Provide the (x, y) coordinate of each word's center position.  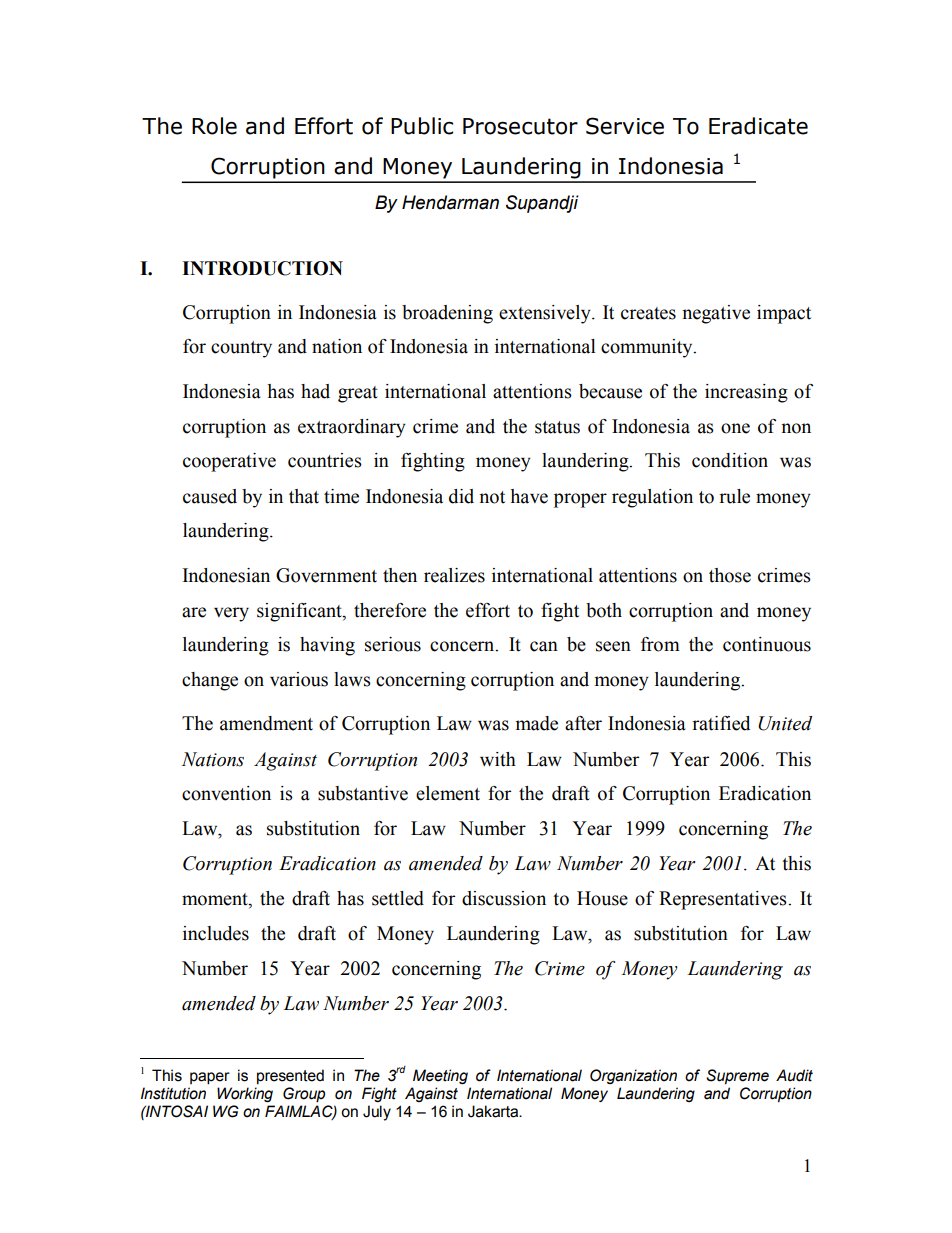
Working (245, 1094)
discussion (504, 898)
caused (210, 496)
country (241, 349)
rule (734, 496)
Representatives (724, 900)
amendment (266, 723)
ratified (721, 723)
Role (214, 126)
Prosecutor (520, 126)
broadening (447, 314)
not (492, 497)
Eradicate (758, 126)
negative (716, 314)
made (537, 723)
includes (216, 933)
